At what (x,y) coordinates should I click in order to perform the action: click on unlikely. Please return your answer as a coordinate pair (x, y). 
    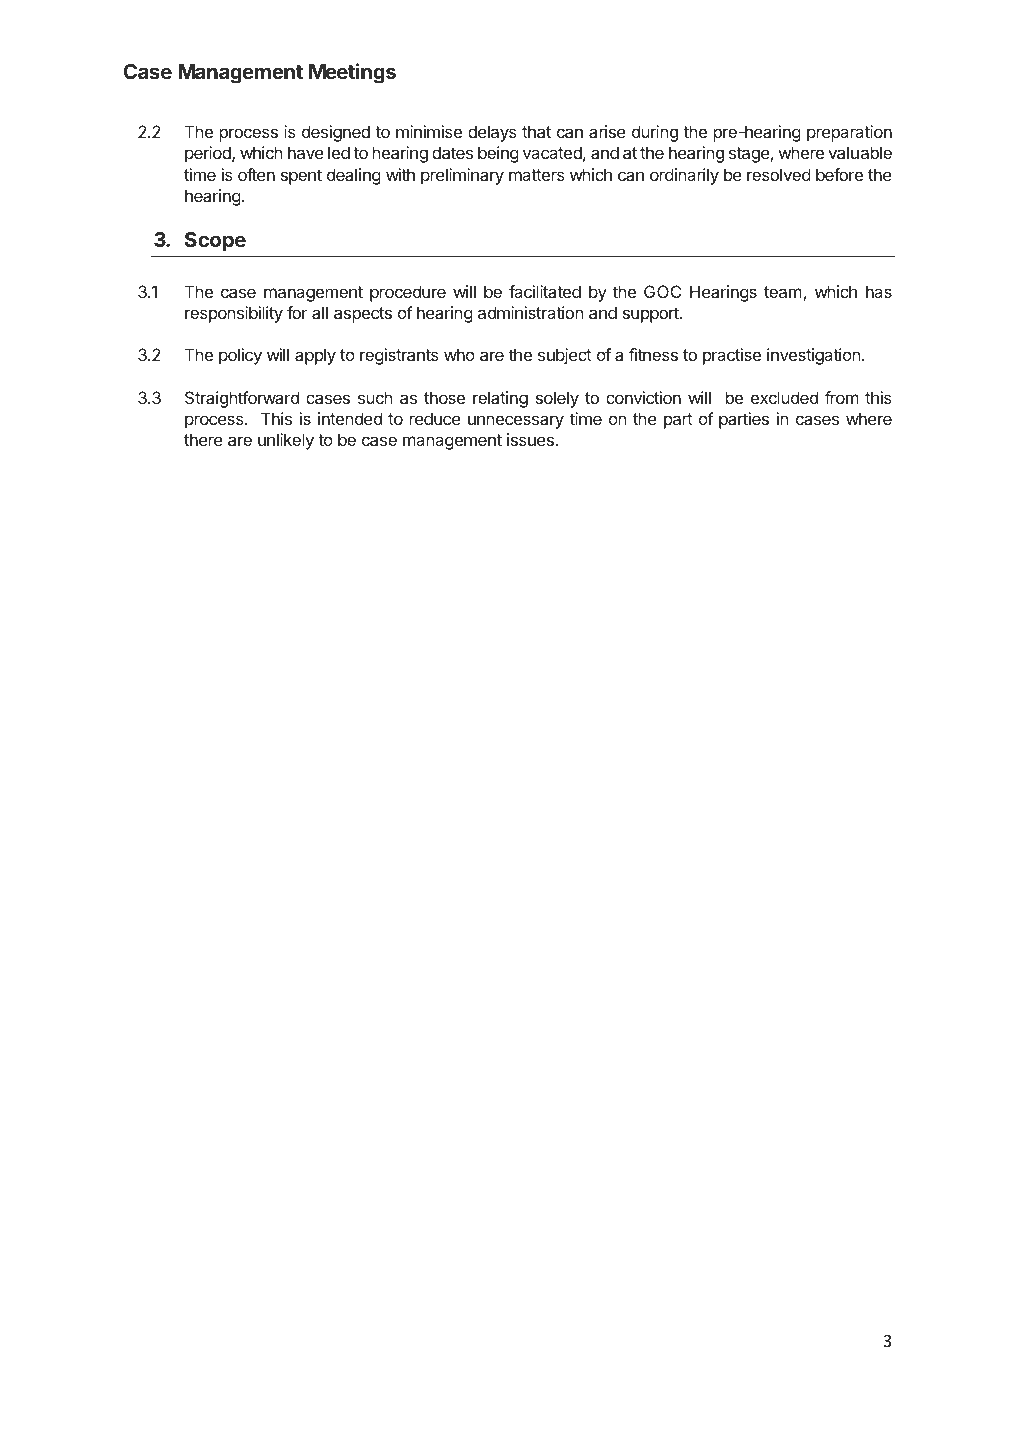
    Looking at the image, I should click on (286, 441).
